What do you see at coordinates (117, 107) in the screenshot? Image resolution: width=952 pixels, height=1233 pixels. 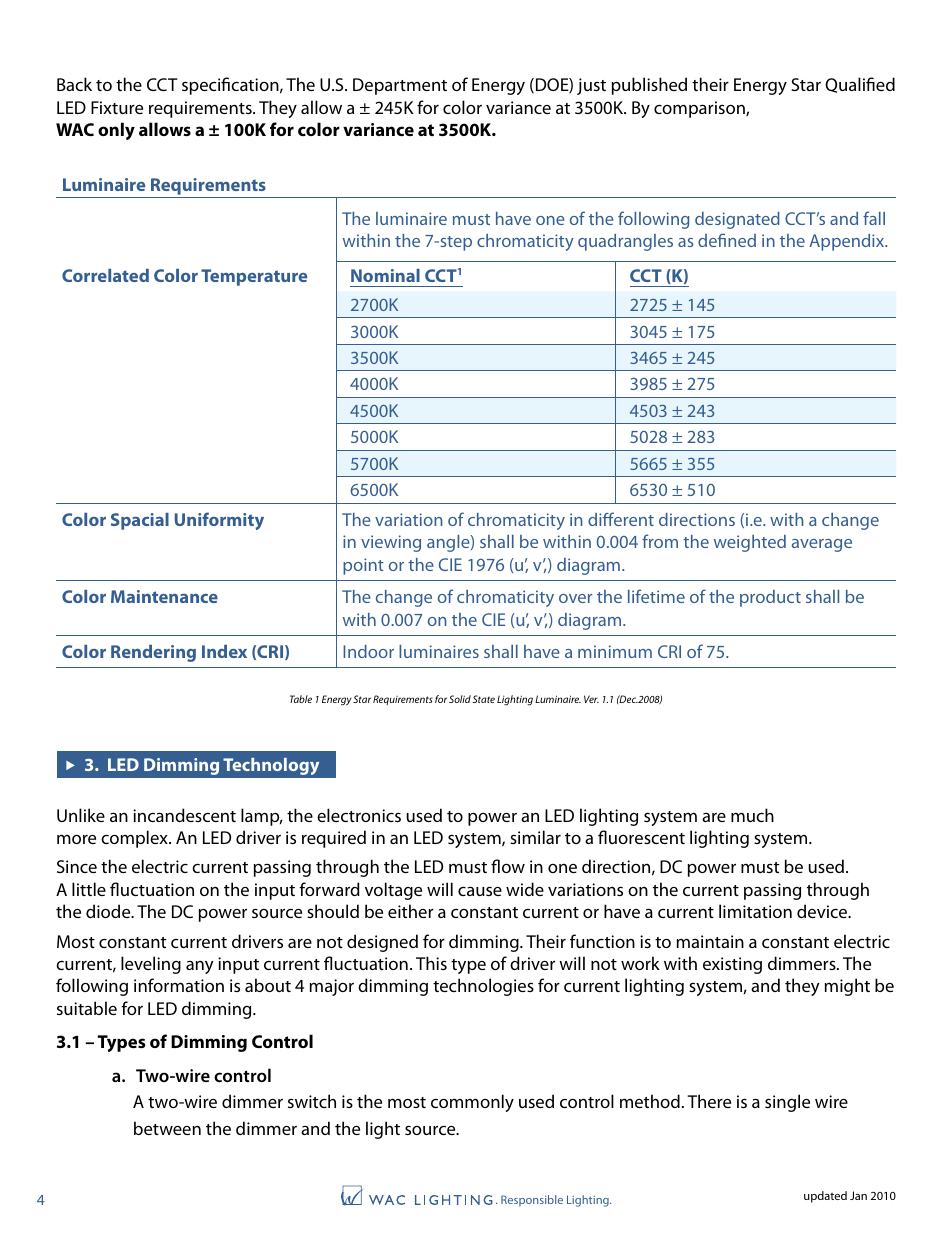 I see `Fixture` at bounding box center [117, 107].
